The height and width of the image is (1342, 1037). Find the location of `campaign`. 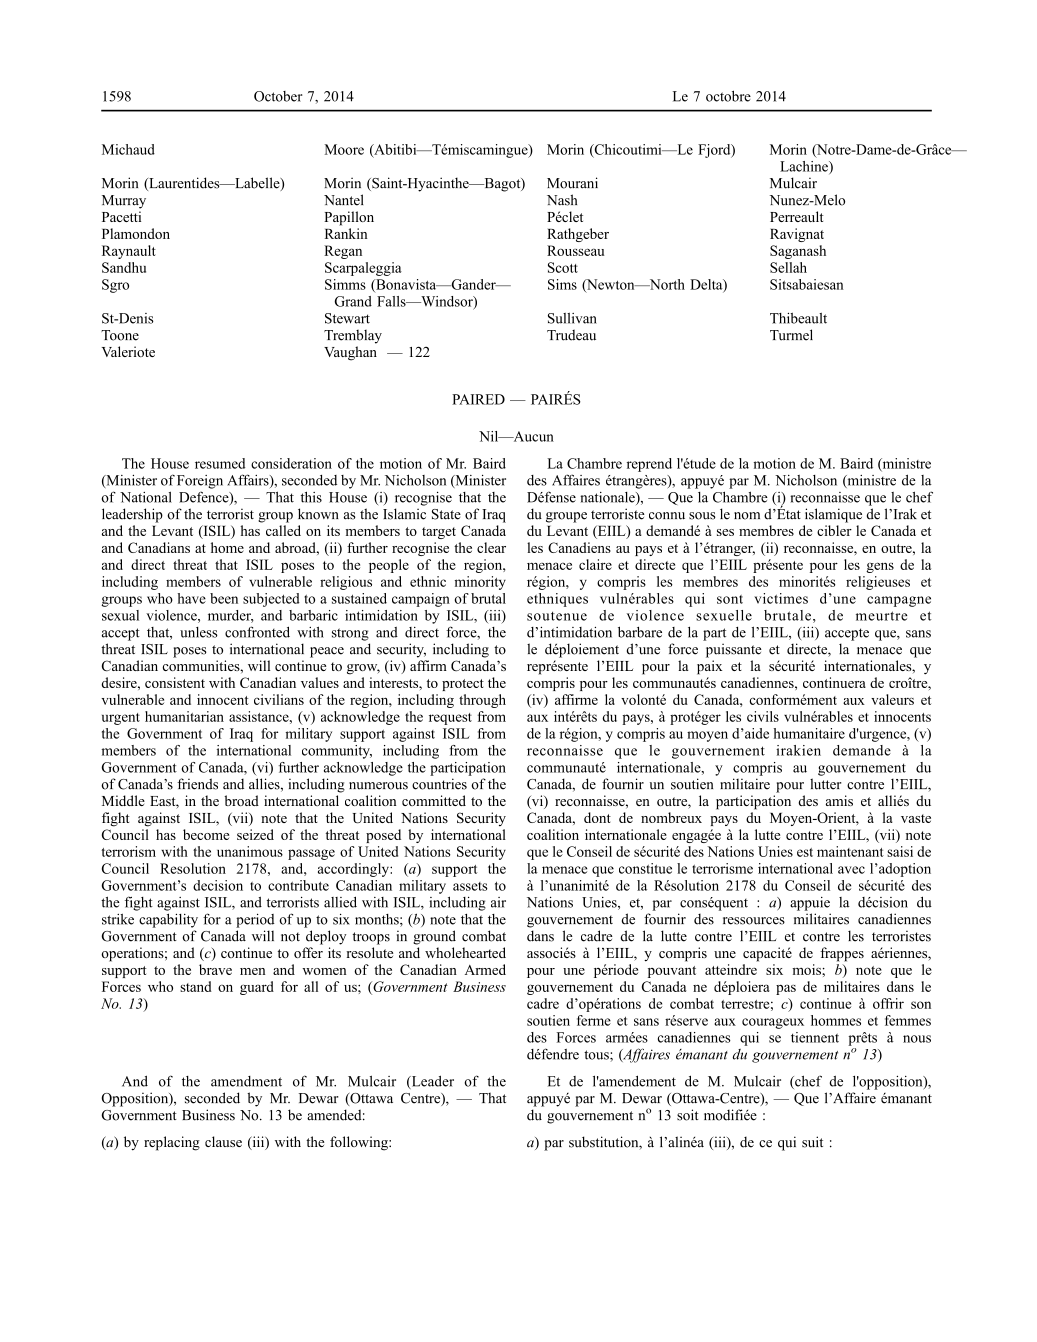

campaign is located at coordinates (421, 600).
